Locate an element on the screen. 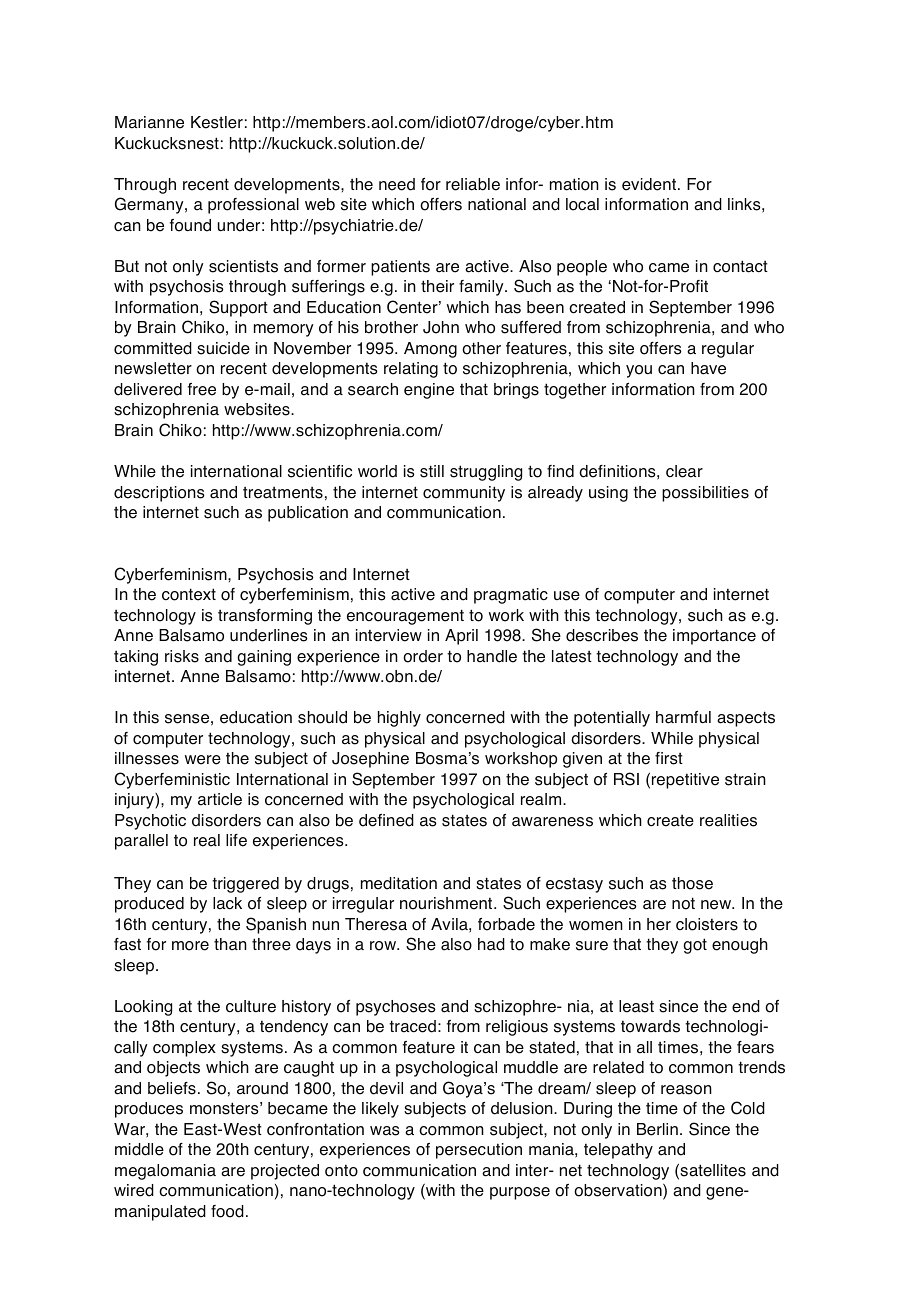 The height and width of the screenshot is (1308, 924). community is located at coordinates (464, 494).
